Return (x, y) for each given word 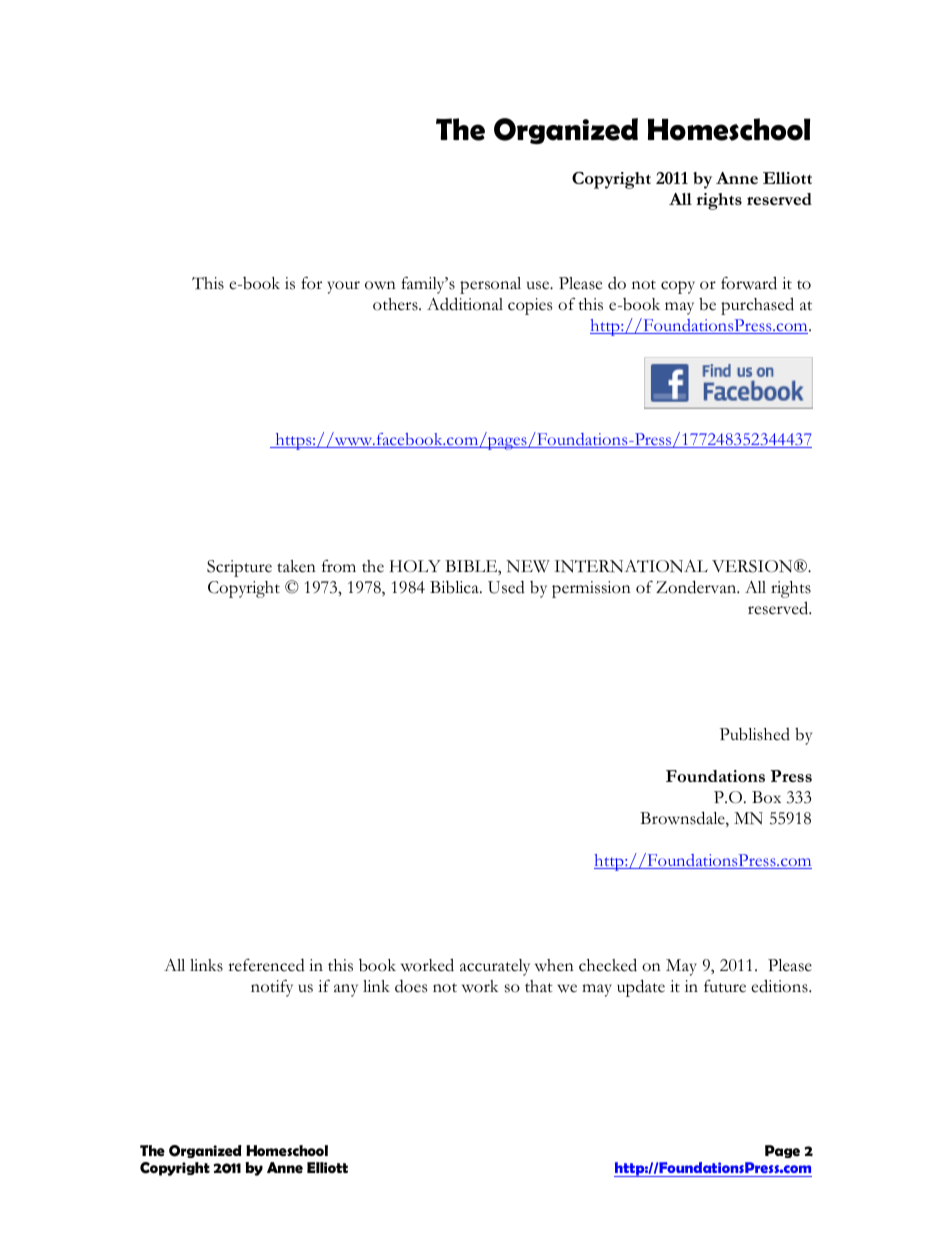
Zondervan (697, 587)
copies (530, 306)
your (344, 287)
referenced (266, 965)
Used (506, 587)
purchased (757, 306)
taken (296, 566)
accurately (495, 967)
